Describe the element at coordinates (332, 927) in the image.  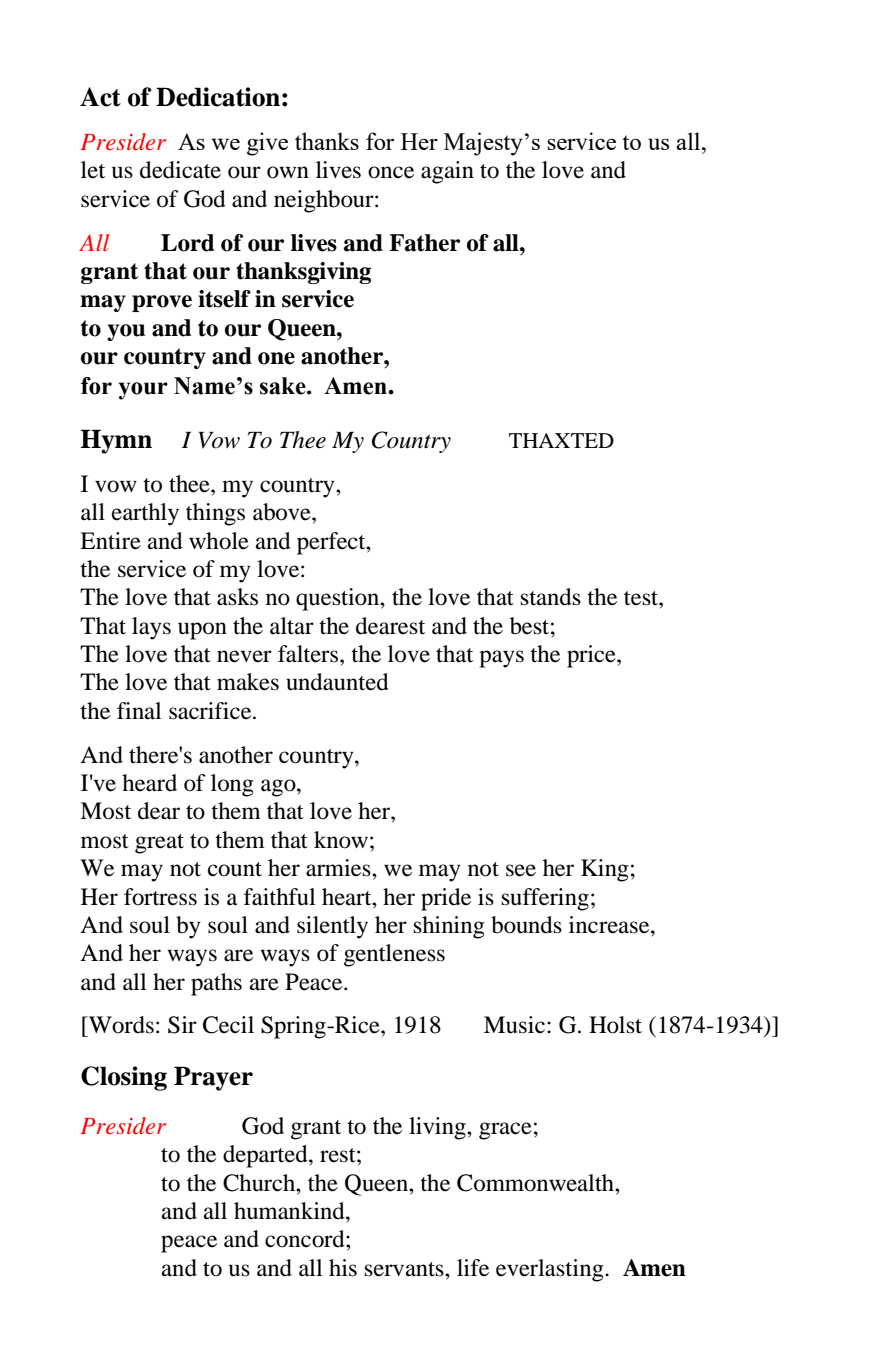
I see `silently` at that location.
